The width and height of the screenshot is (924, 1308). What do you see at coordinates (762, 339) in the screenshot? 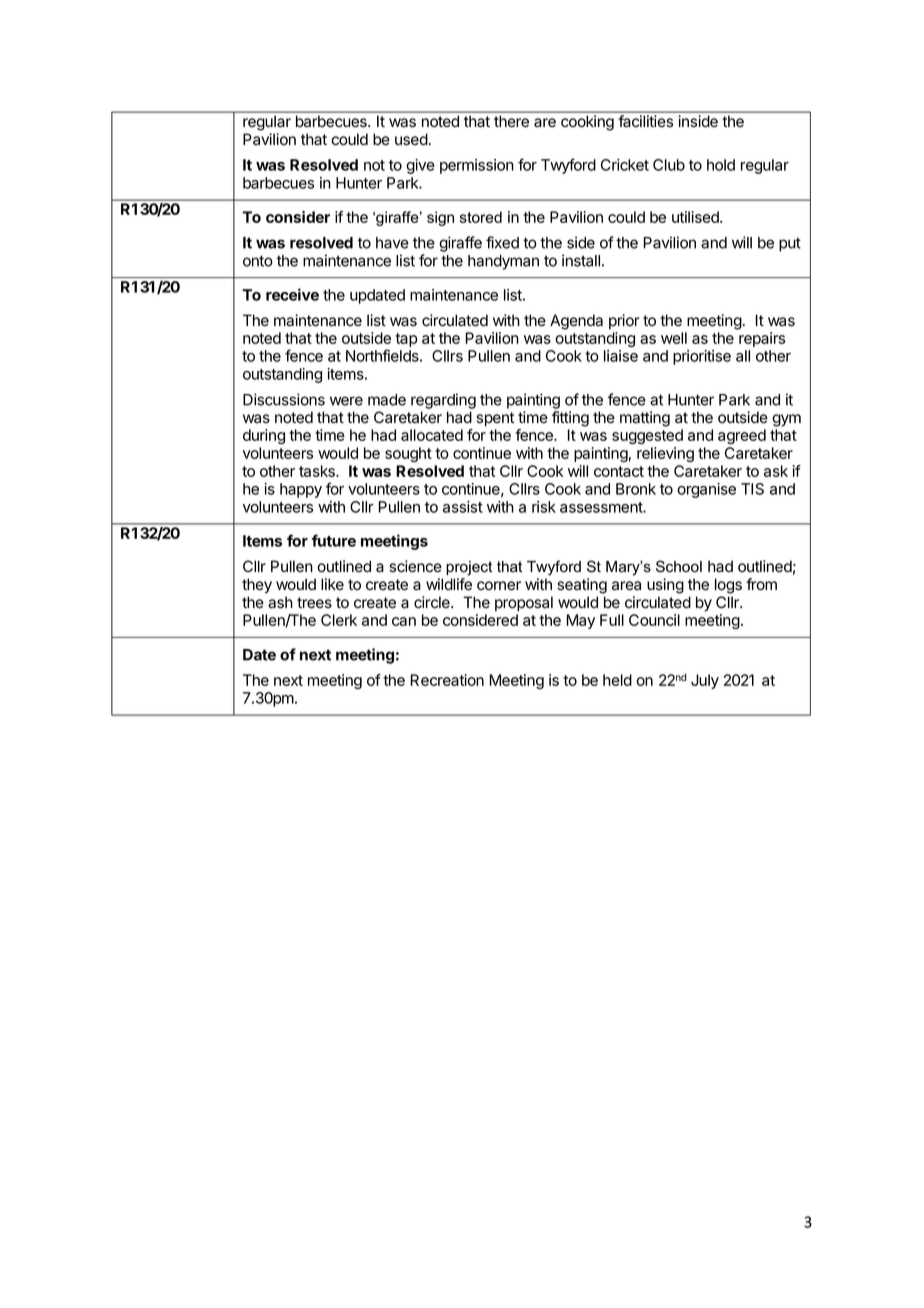
I see `repairs` at bounding box center [762, 339].
